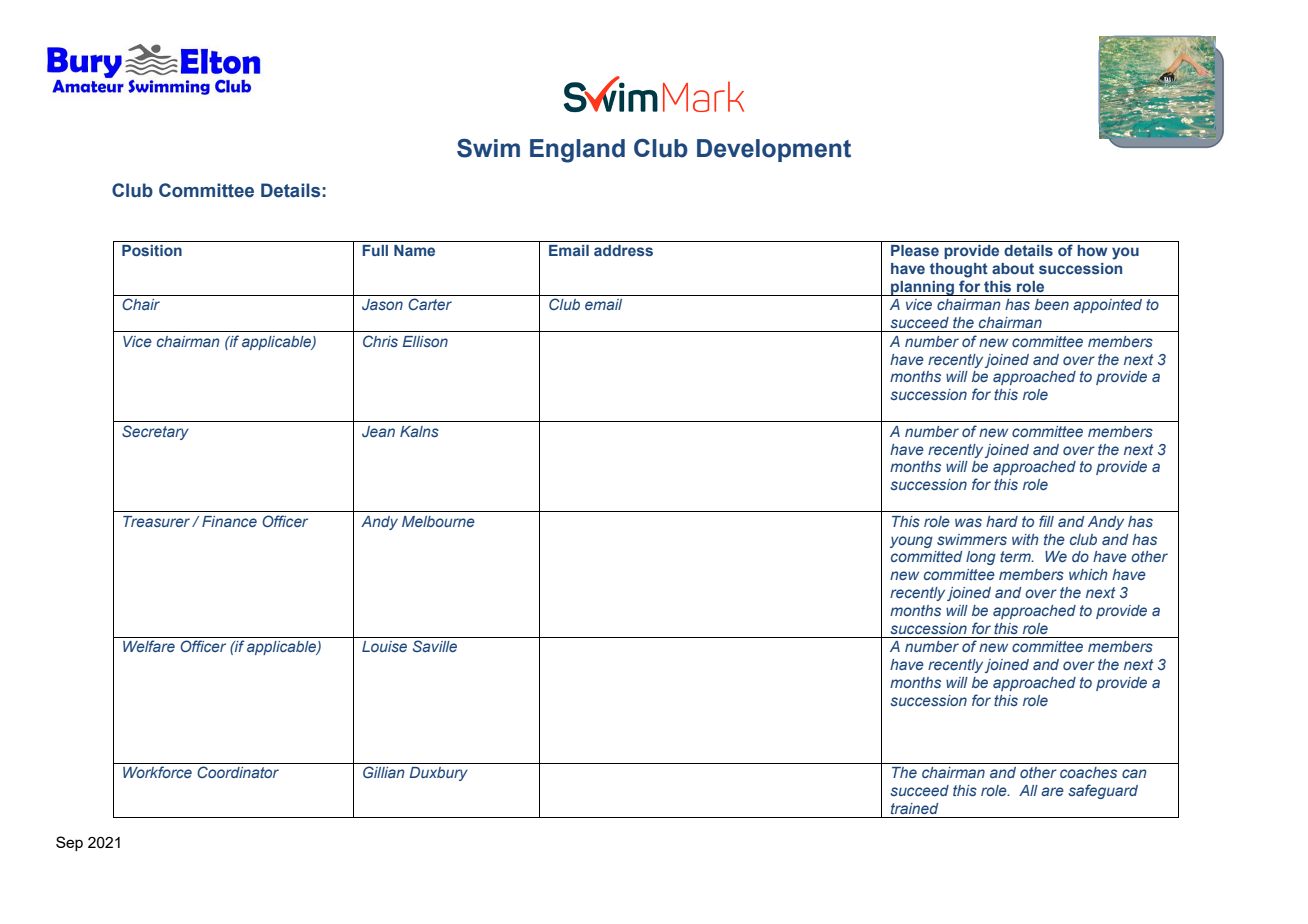 The height and width of the screenshot is (924, 1308). What do you see at coordinates (229, 521) in the screenshot?
I see `Finance` at bounding box center [229, 521].
